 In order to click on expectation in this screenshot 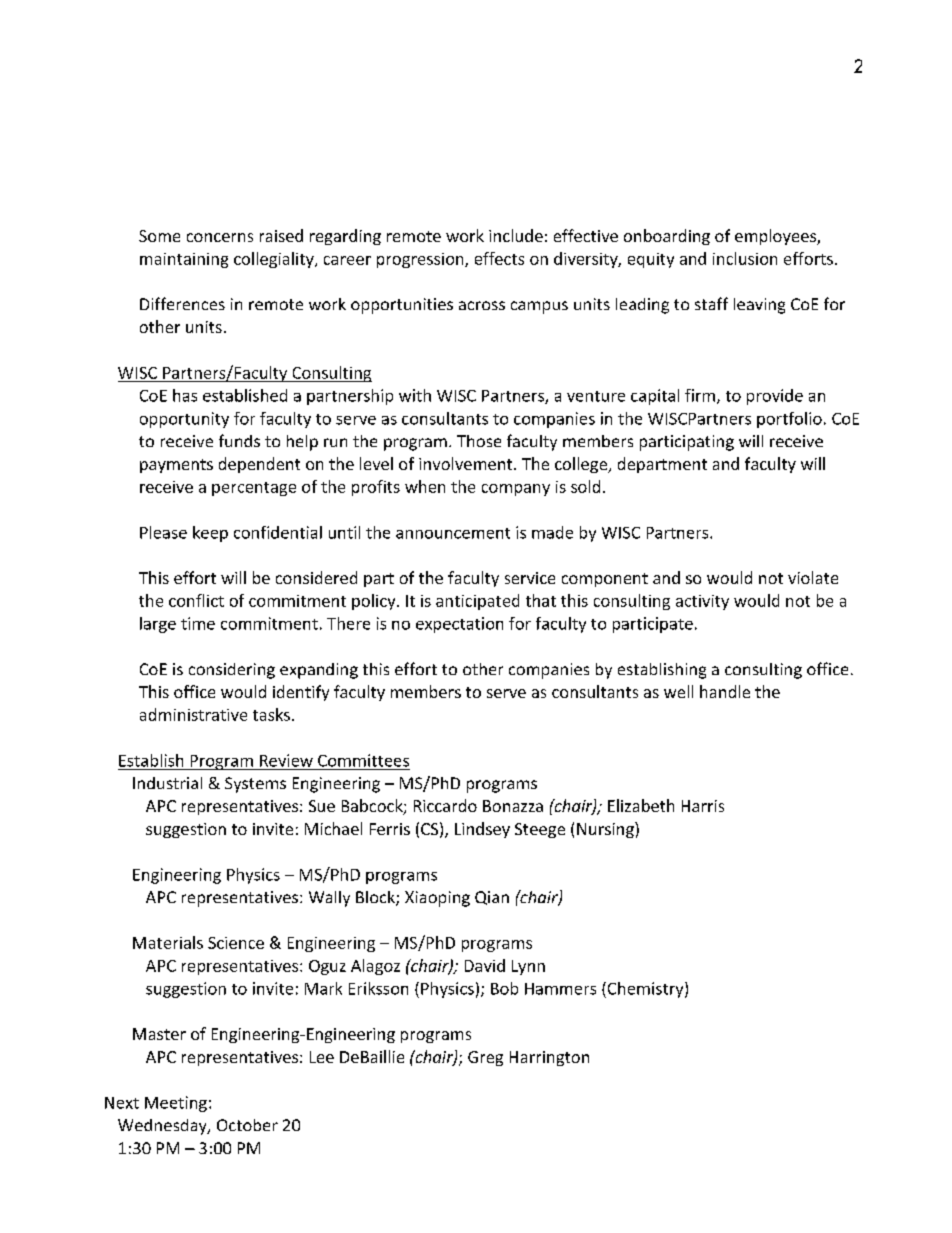, I will do `click(459, 625)`.
